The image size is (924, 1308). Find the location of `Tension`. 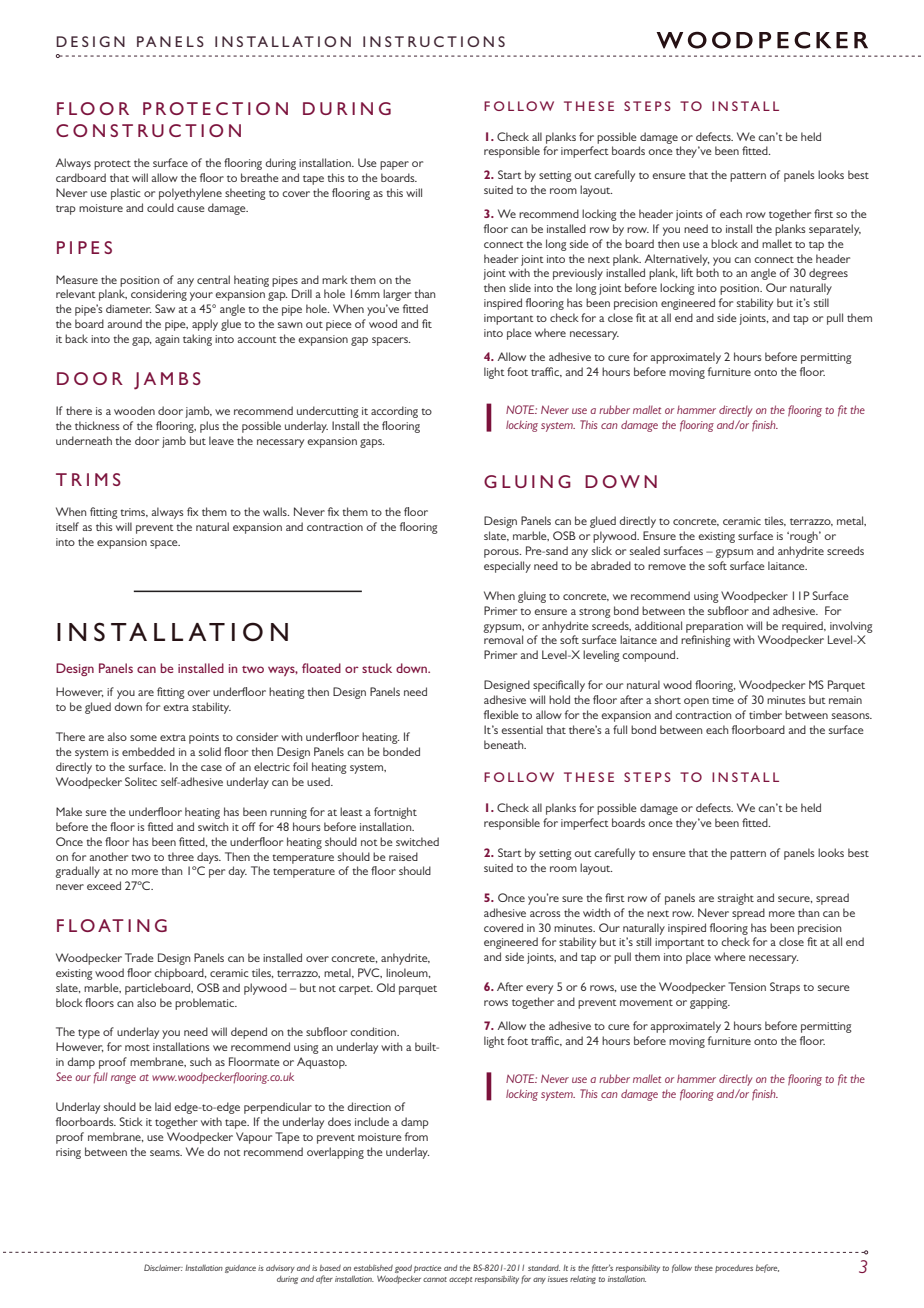

Tension is located at coordinates (747, 986).
